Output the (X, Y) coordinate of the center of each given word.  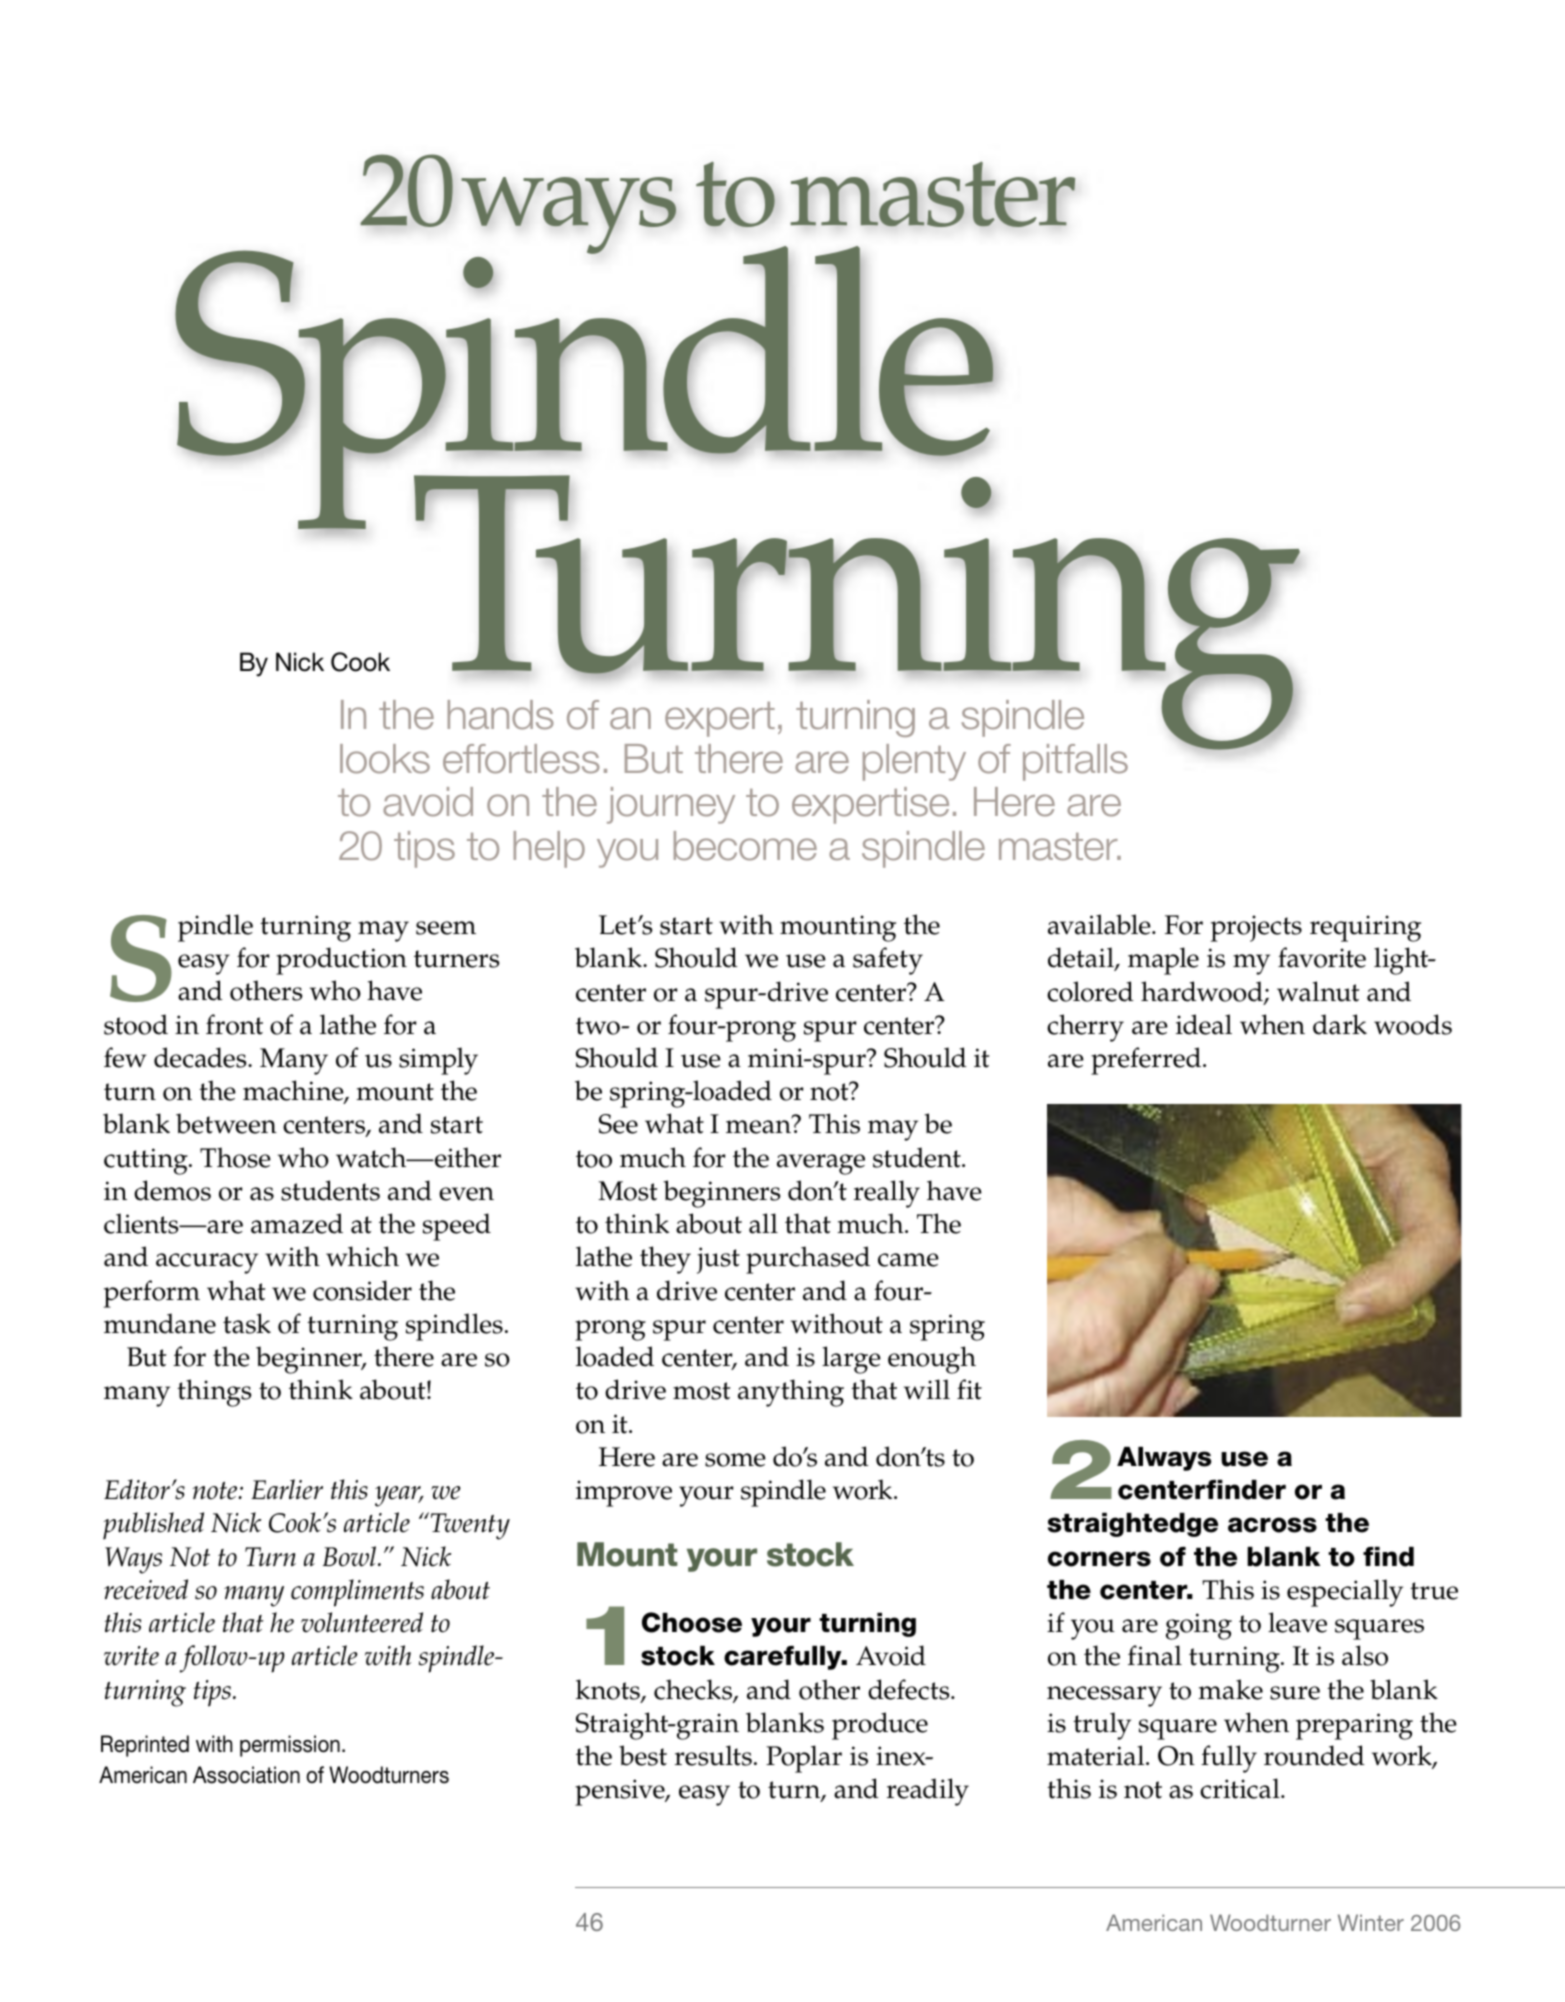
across (1272, 1525)
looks (385, 759)
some (735, 1460)
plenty (914, 762)
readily (928, 1792)
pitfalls (1075, 762)
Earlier (287, 1489)
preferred (1147, 1061)
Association (246, 1775)
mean (758, 1127)
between (226, 1123)
